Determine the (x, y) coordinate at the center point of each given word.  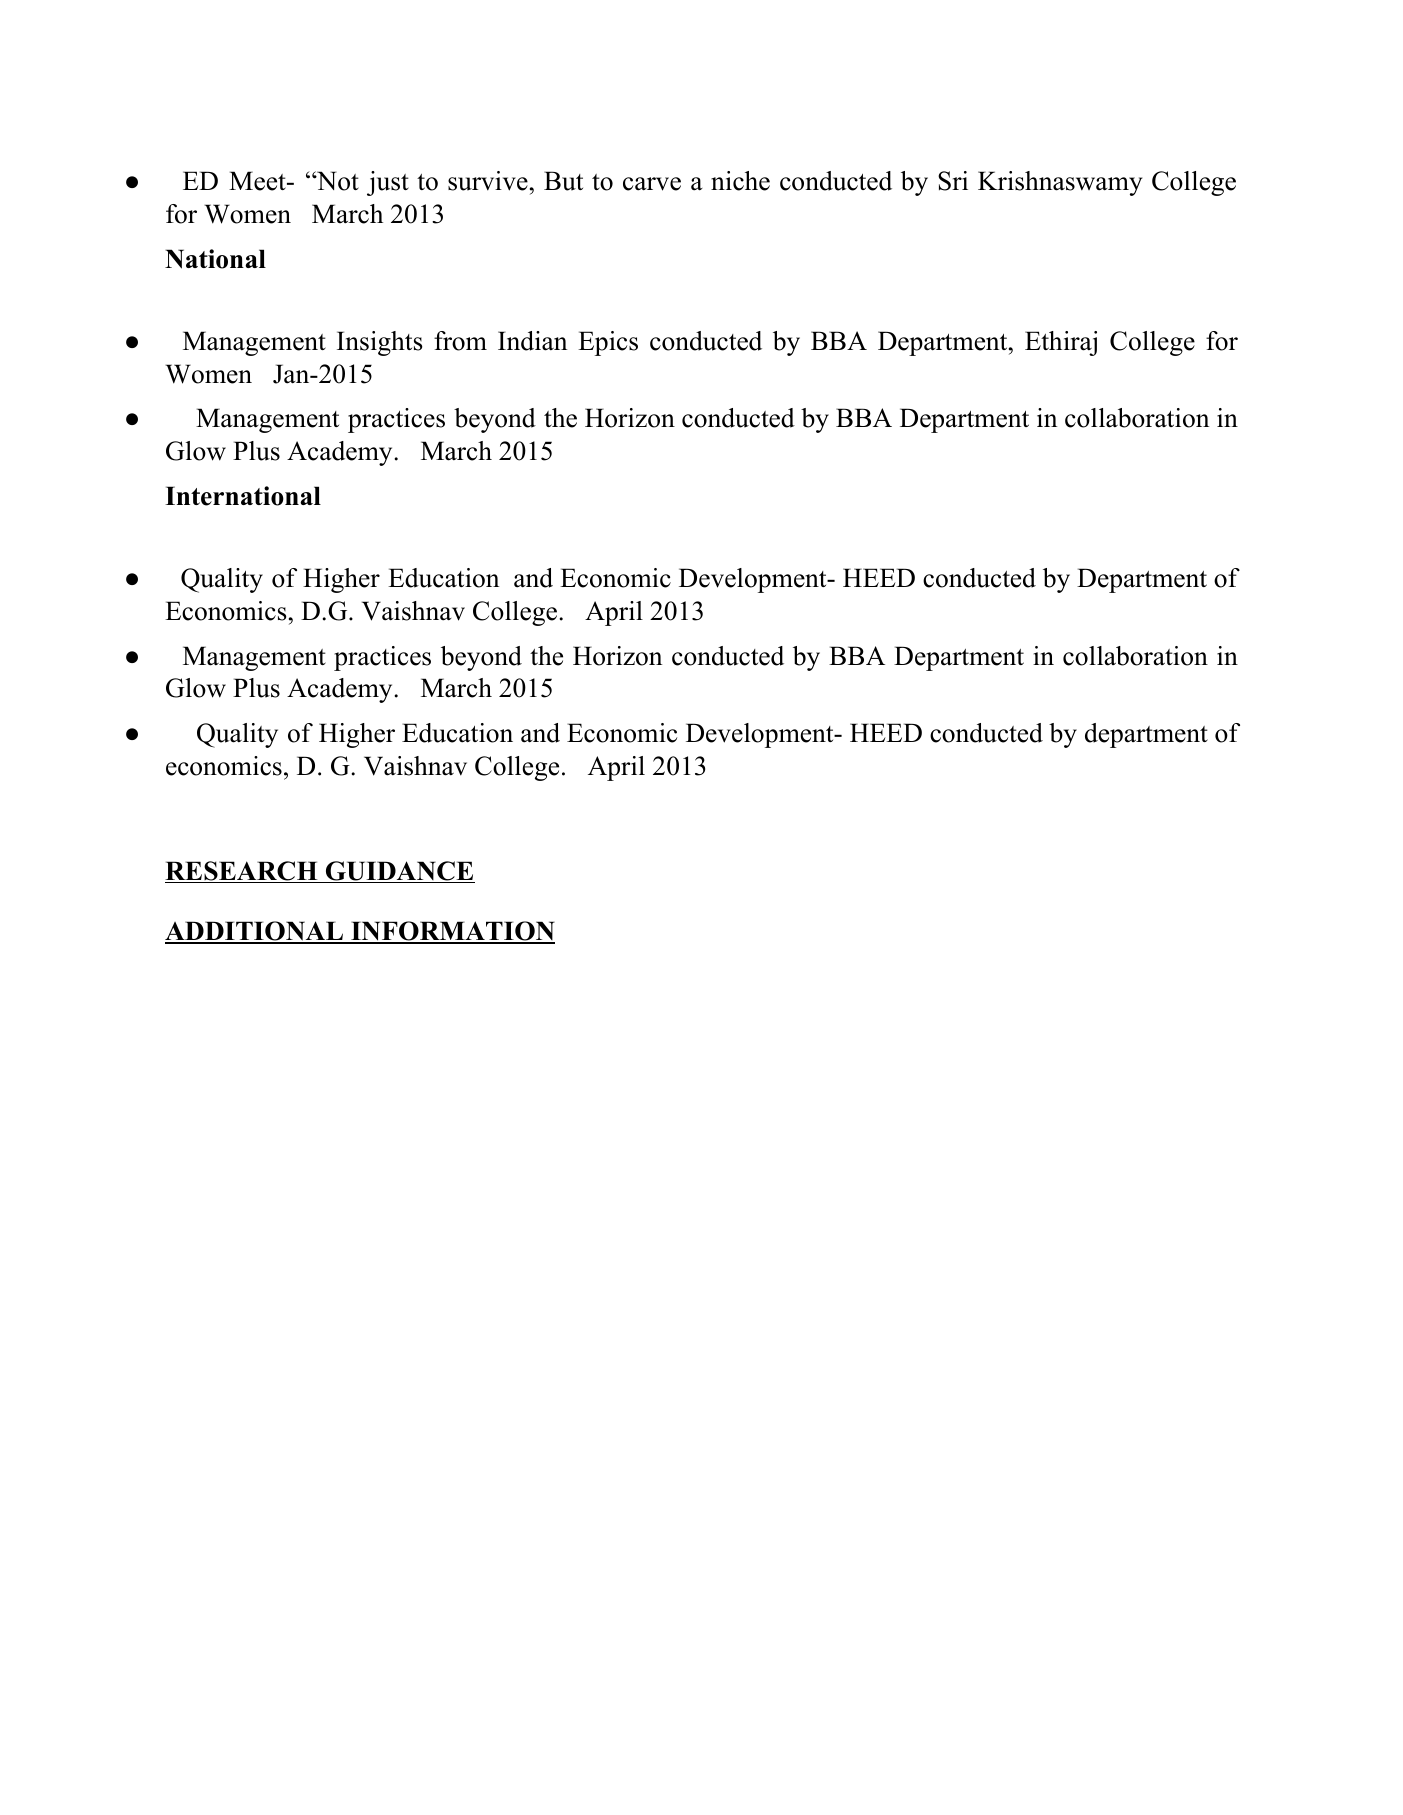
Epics (608, 343)
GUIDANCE (399, 872)
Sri (953, 181)
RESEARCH (242, 872)
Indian (532, 341)
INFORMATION (452, 932)
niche (740, 181)
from (460, 341)
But (563, 181)
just (388, 183)
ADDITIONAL (255, 932)
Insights (380, 343)
